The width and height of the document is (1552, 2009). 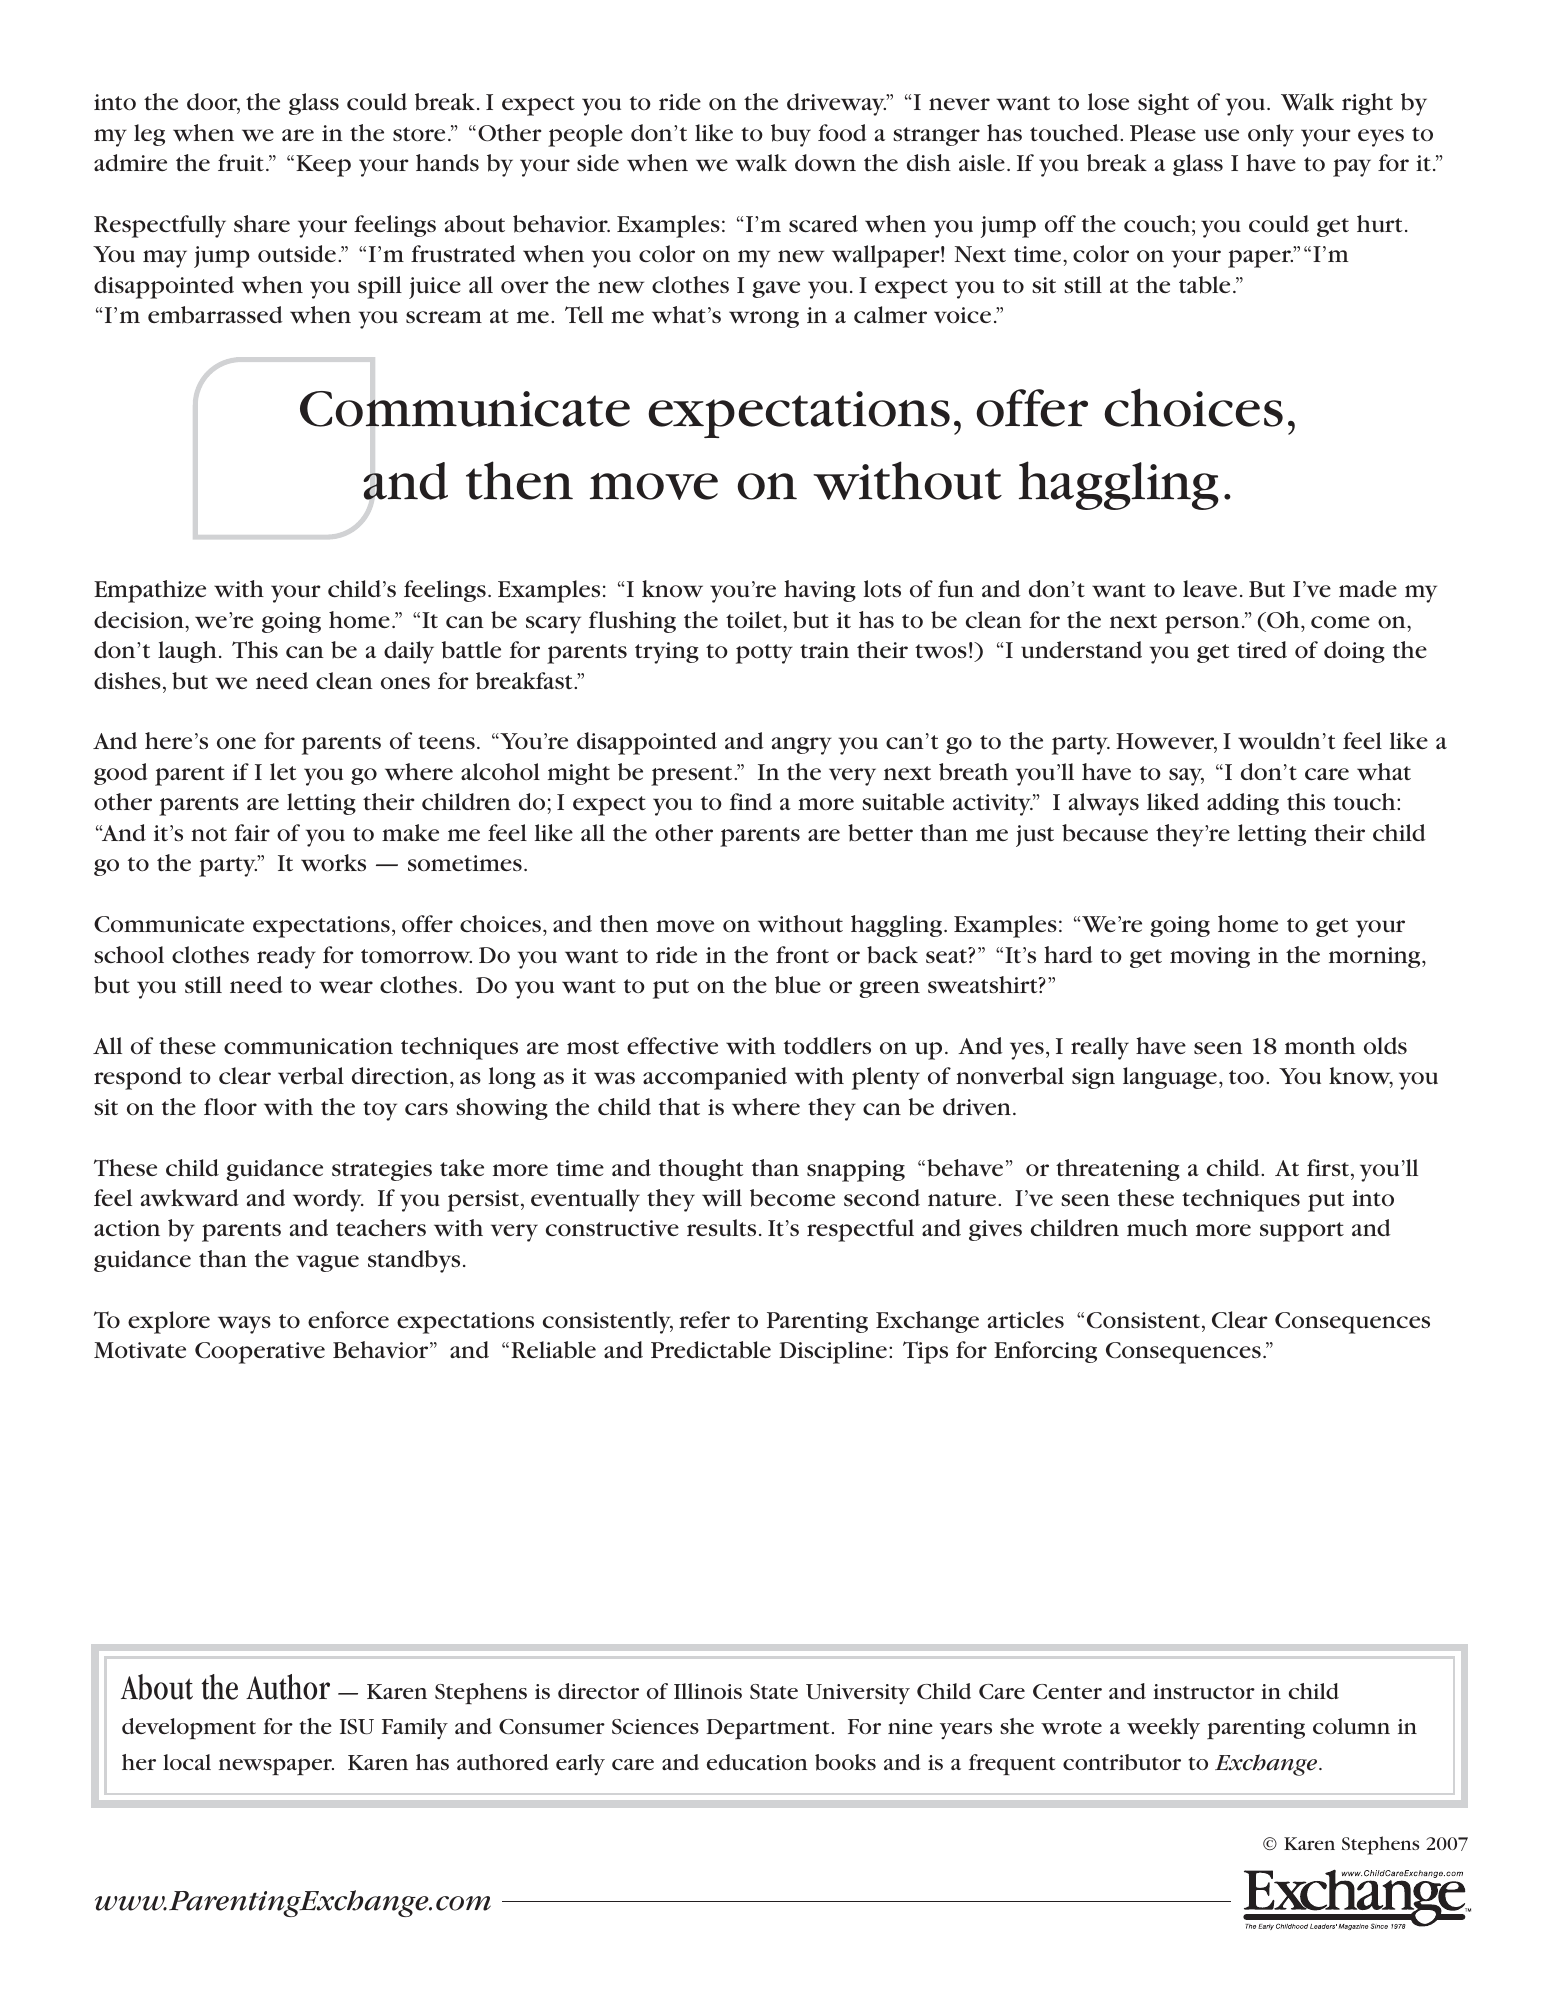 What do you see at coordinates (241, 163) in the document?
I see `fruit` at bounding box center [241, 163].
